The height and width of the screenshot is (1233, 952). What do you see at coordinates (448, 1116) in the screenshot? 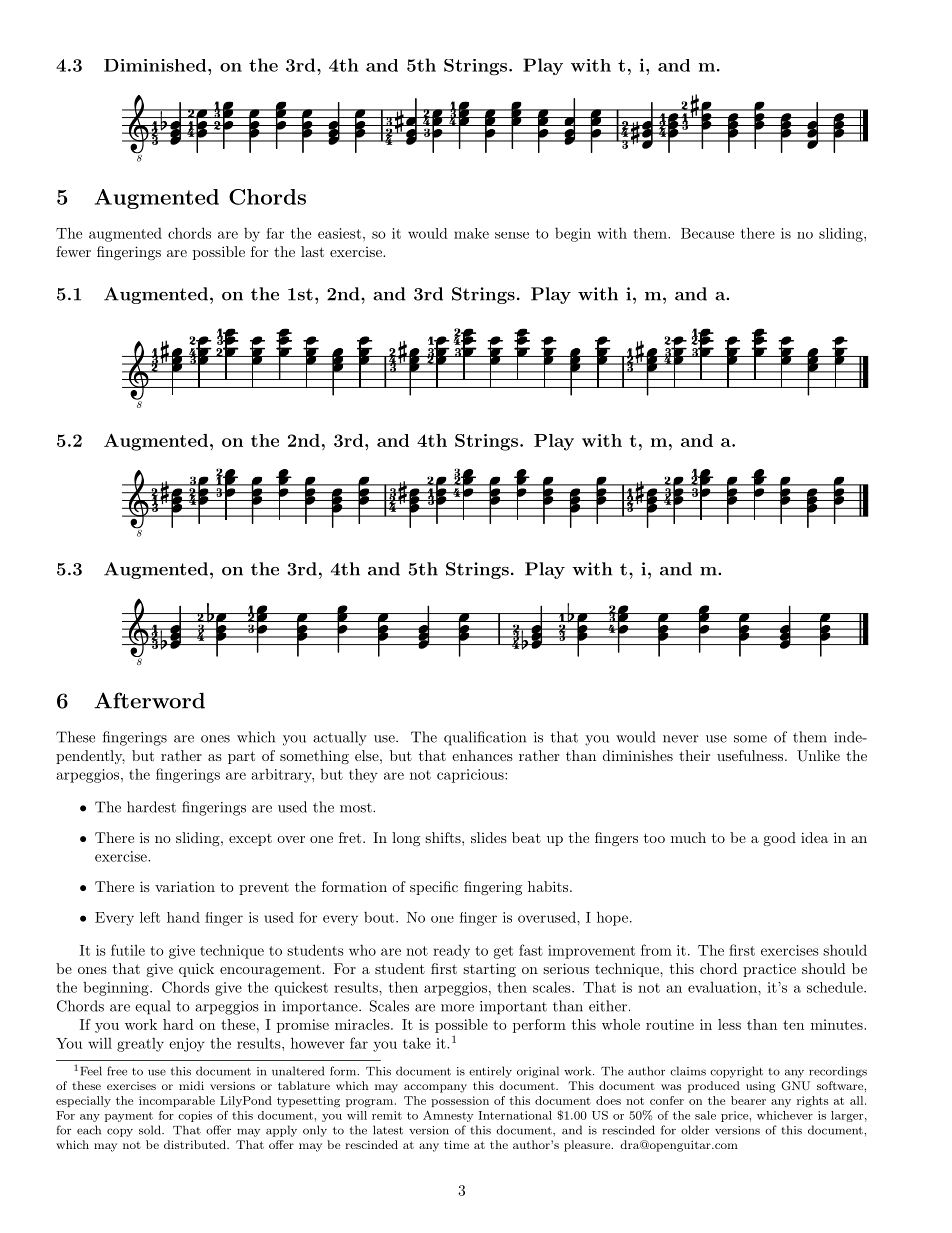
I see `Amnesty` at bounding box center [448, 1116].
